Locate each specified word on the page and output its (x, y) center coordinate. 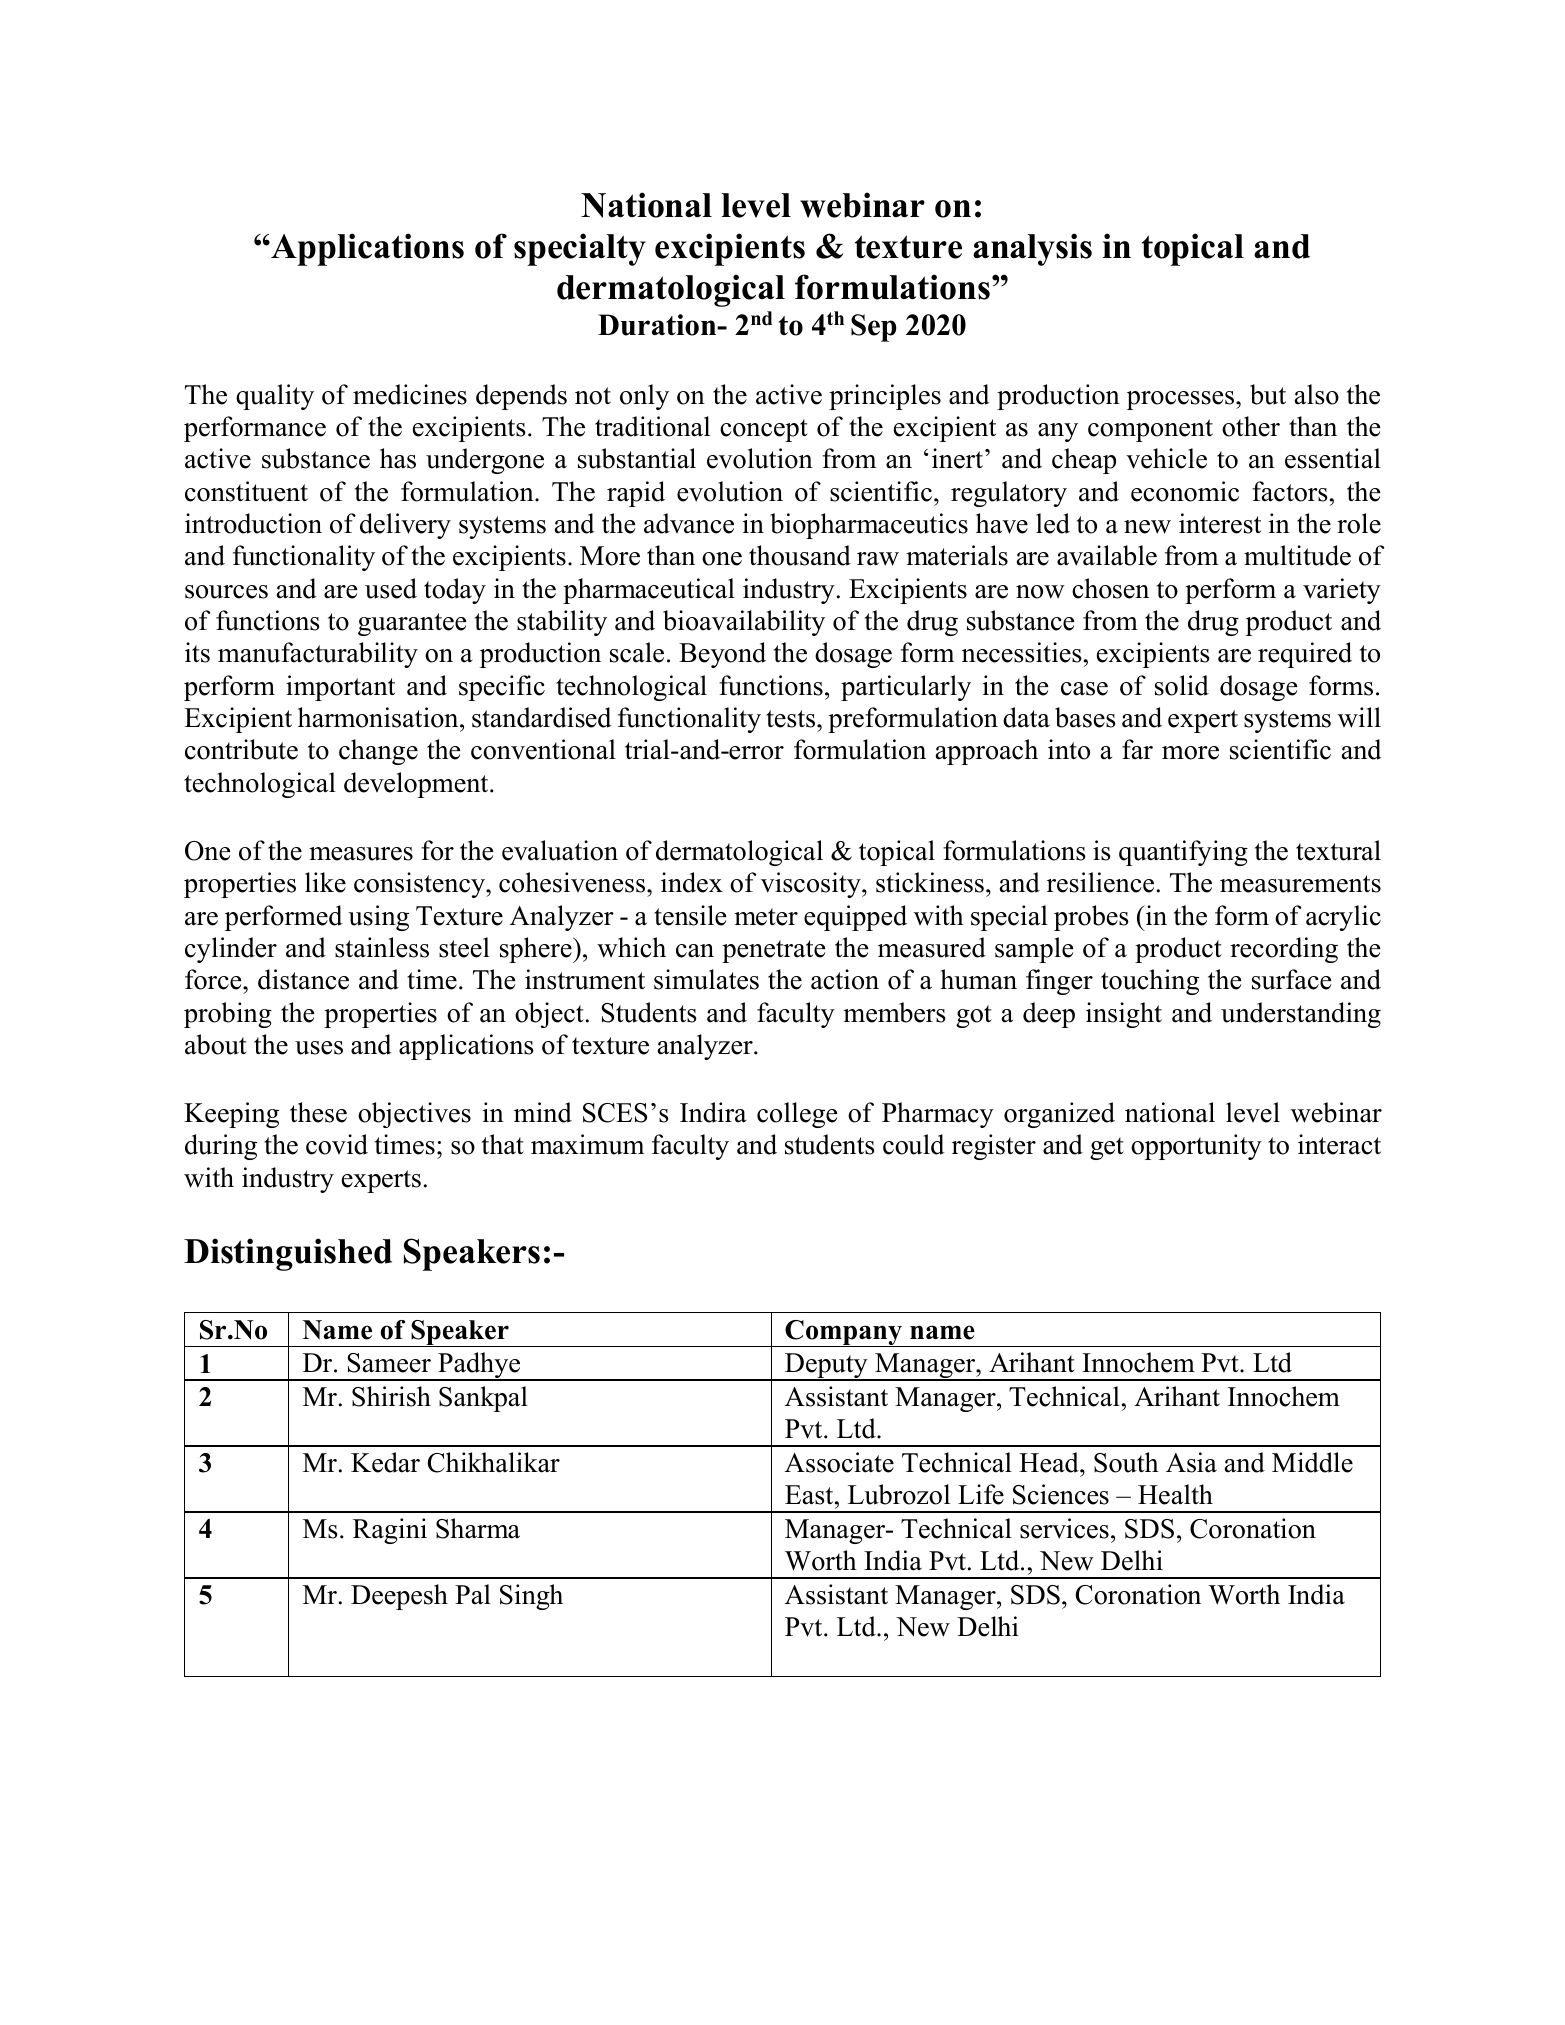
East (810, 1495)
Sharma (478, 1528)
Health (1175, 1494)
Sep (874, 328)
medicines (410, 394)
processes (1182, 400)
